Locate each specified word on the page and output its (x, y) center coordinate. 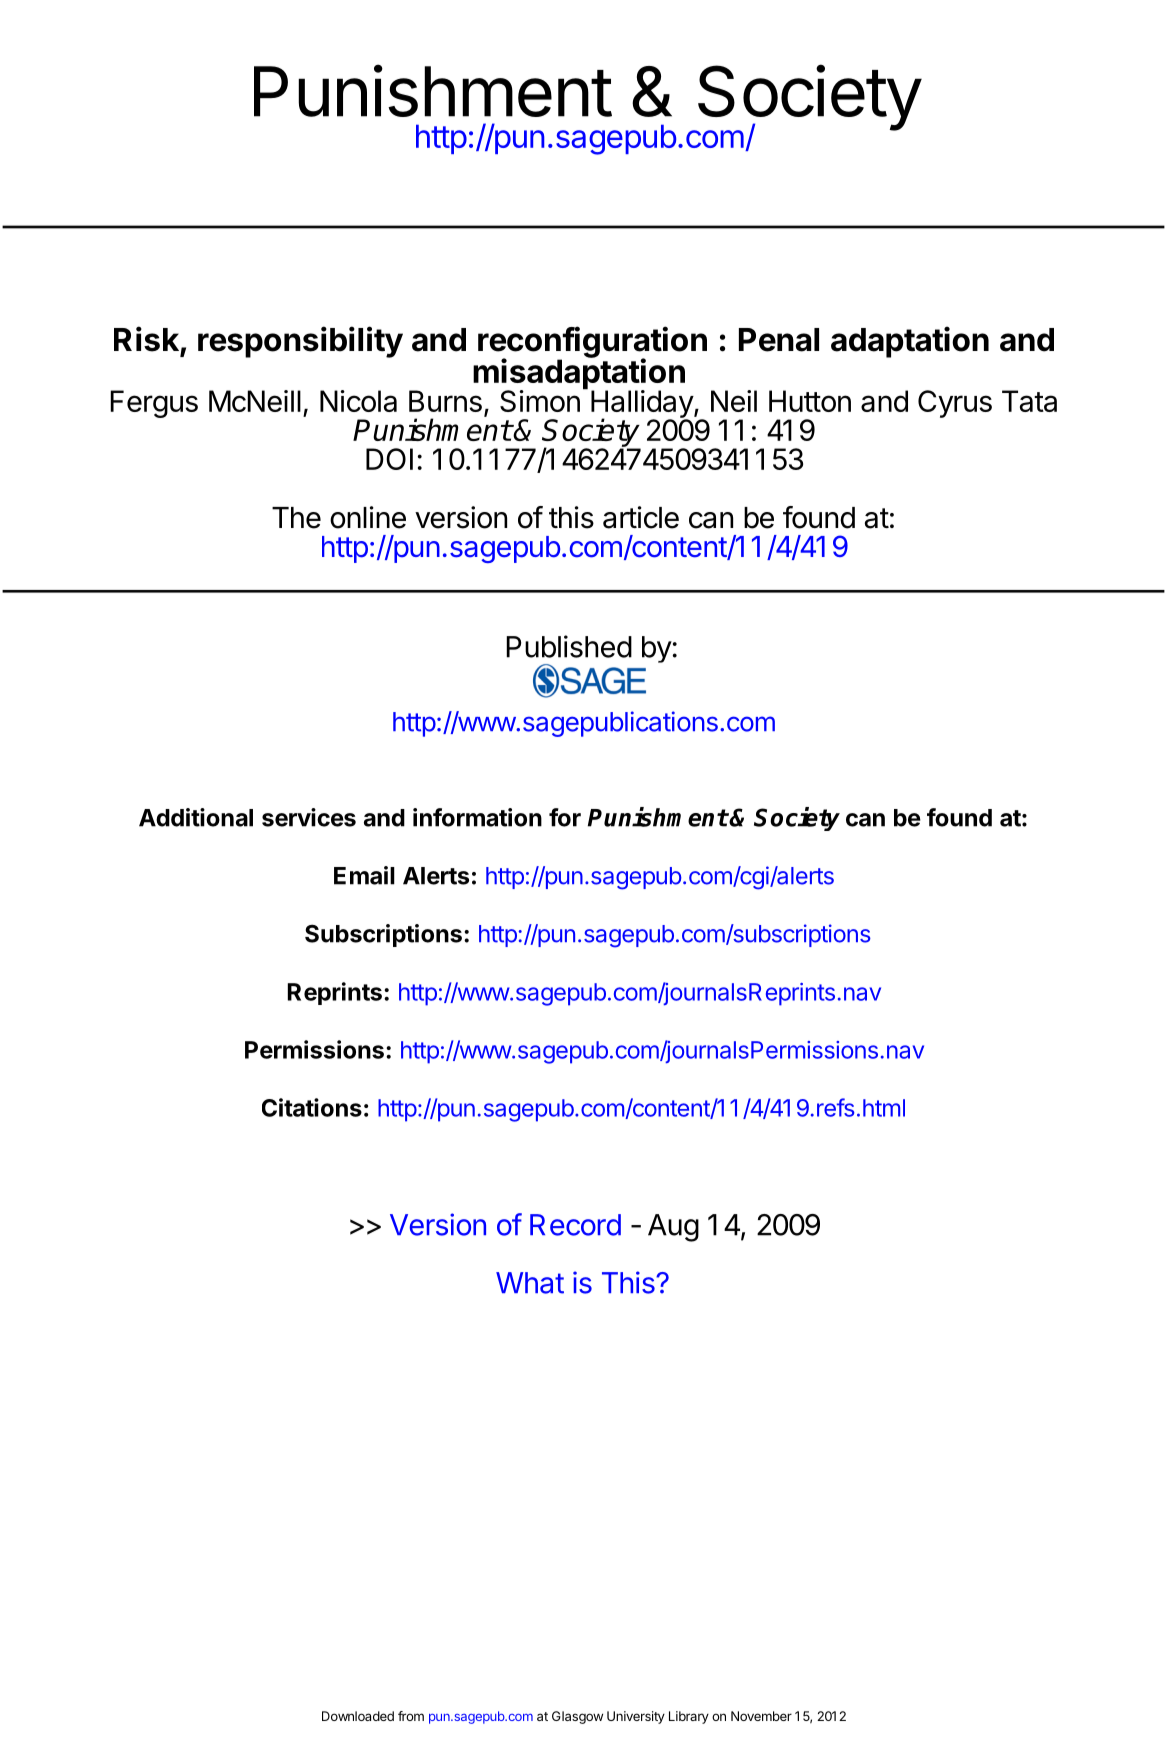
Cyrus (955, 404)
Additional (196, 817)
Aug (673, 1228)
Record (575, 1225)
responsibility (300, 342)
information (477, 817)
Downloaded (358, 1716)
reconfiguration (592, 343)
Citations (312, 1107)
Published (569, 646)
